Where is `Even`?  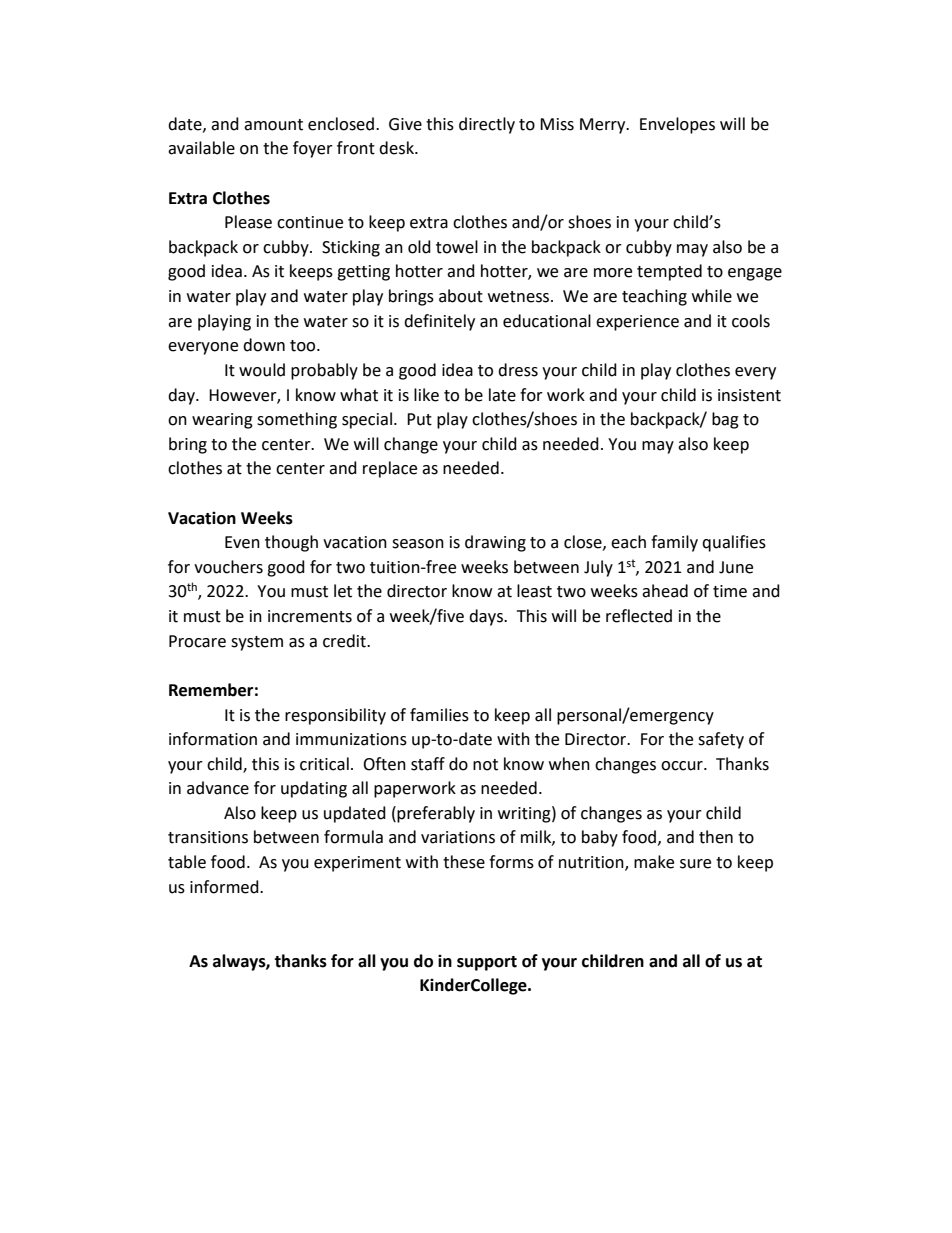
Even is located at coordinates (242, 542).
